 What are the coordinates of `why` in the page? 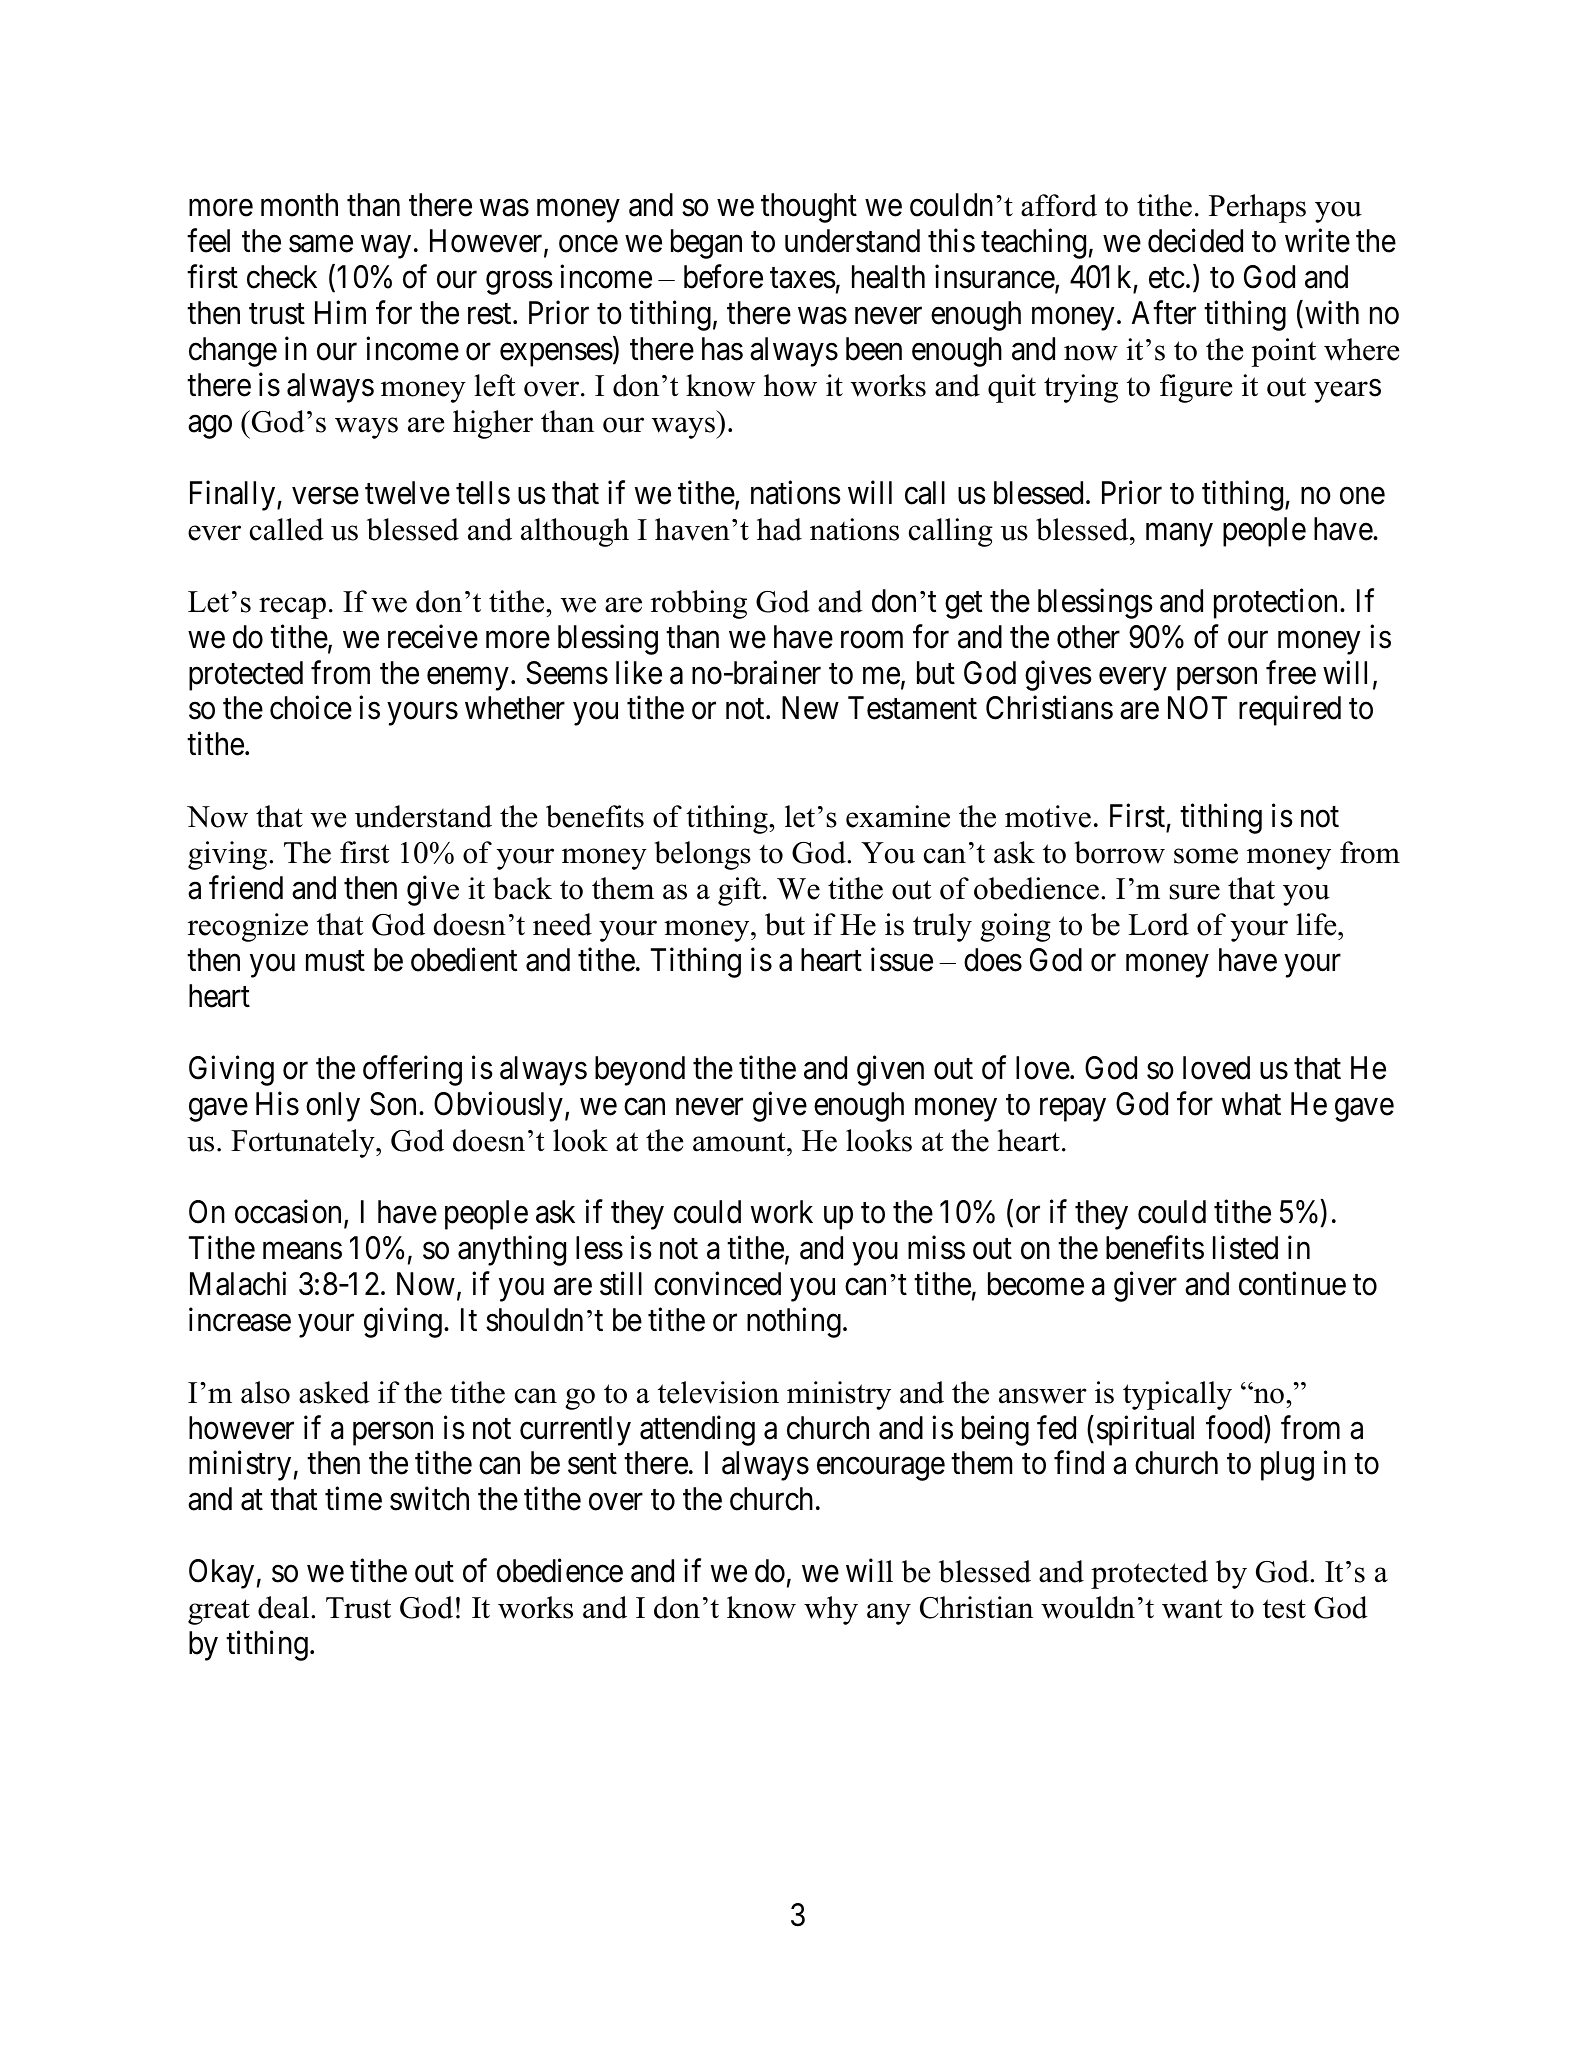 It's located at (831, 1610).
